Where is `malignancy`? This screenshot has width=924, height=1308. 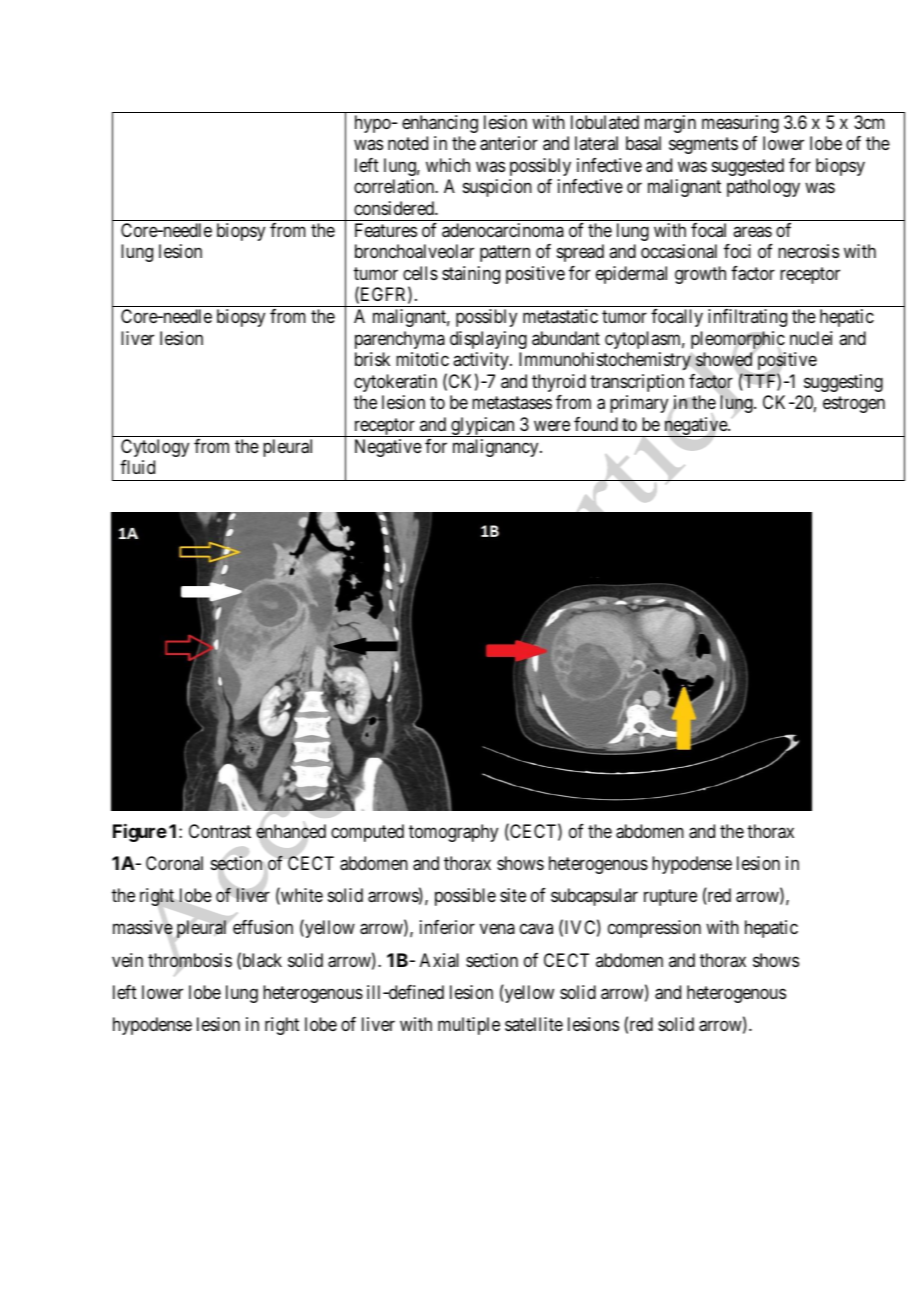
malignancy is located at coordinates (497, 448).
